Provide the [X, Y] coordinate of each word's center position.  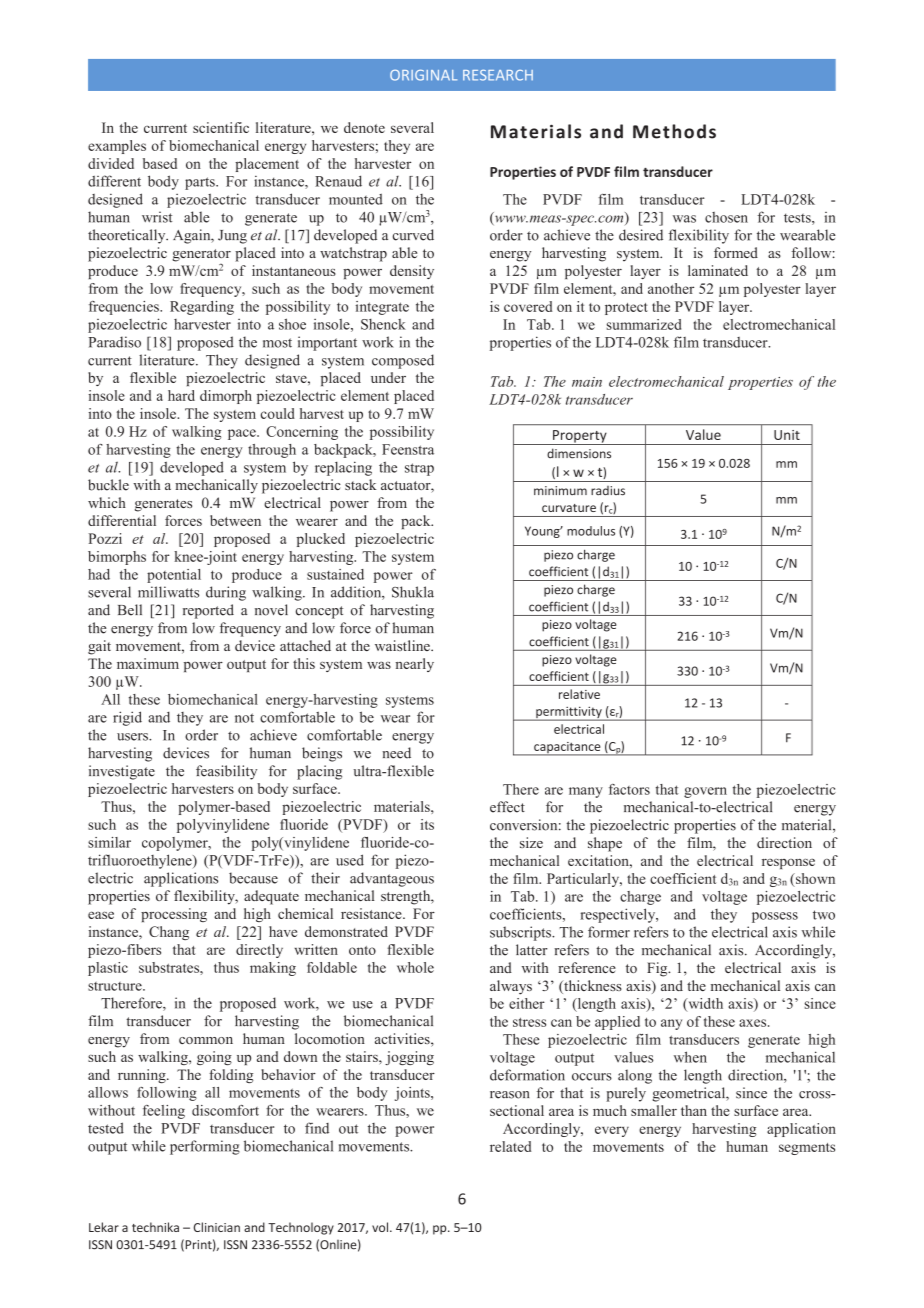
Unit [787, 435]
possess [775, 917]
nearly [415, 665]
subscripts [521, 933]
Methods [674, 131]
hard [181, 395]
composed [403, 361]
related [510, 1146]
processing [174, 915]
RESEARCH [498, 75]
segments [807, 1149]
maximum [148, 663]
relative [579, 694]
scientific [221, 127]
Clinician [217, 1227]
